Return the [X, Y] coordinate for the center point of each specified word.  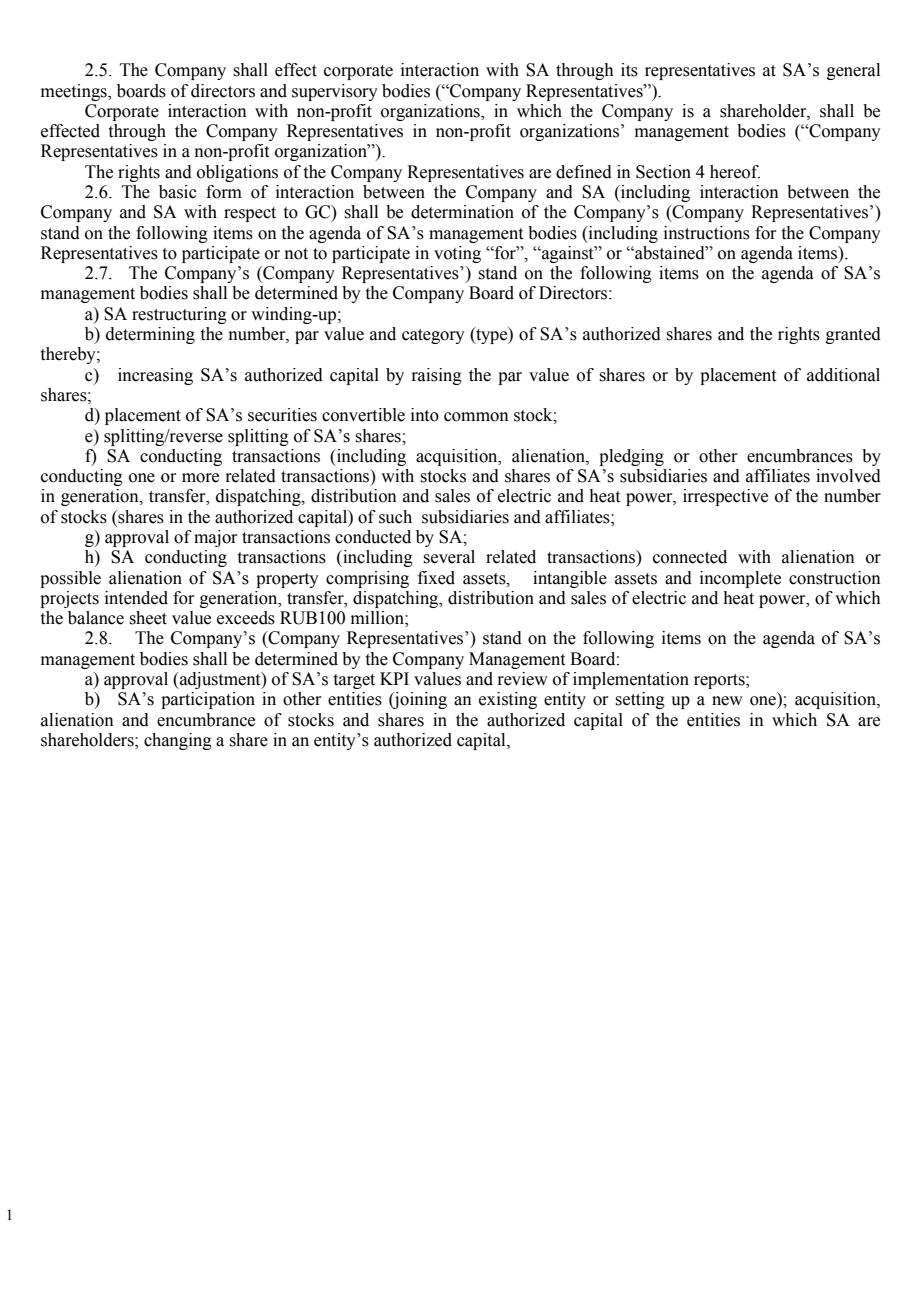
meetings [75, 92]
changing [178, 741]
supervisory [335, 92]
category [433, 336]
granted [853, 335]
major [215, 538]
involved [848, 476]
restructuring [179, 315]
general [853, 71]
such [395, 517]
